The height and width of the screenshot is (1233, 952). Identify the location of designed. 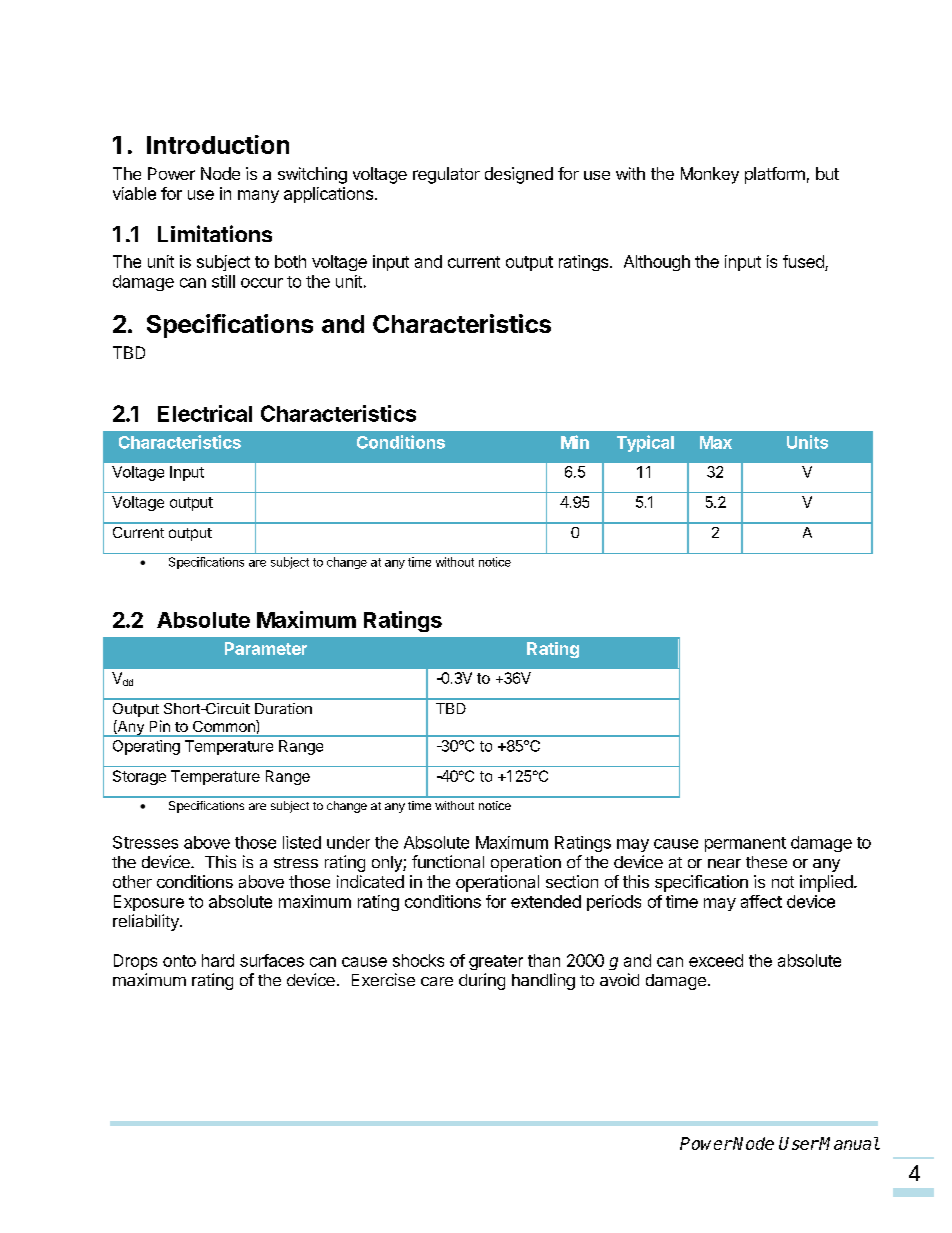
(519, 175).
